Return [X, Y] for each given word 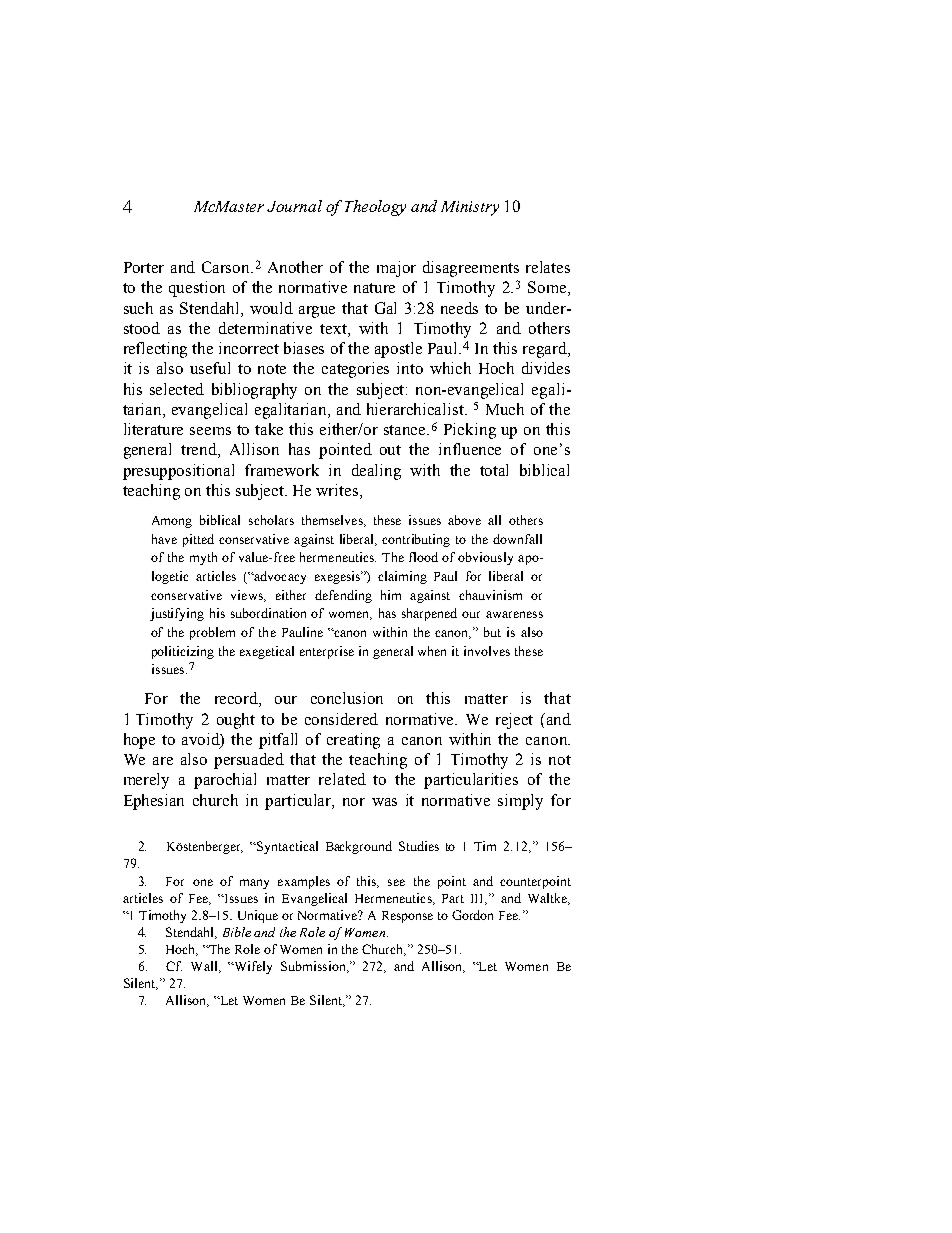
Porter [144, 267]
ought [236, 721]
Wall [205, 967]
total [494, 470]
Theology [375, 208]
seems [210, 431]
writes [338, 491]
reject [514, 721]
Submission [314, 967]
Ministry [470, 208]
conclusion [347, 698]
